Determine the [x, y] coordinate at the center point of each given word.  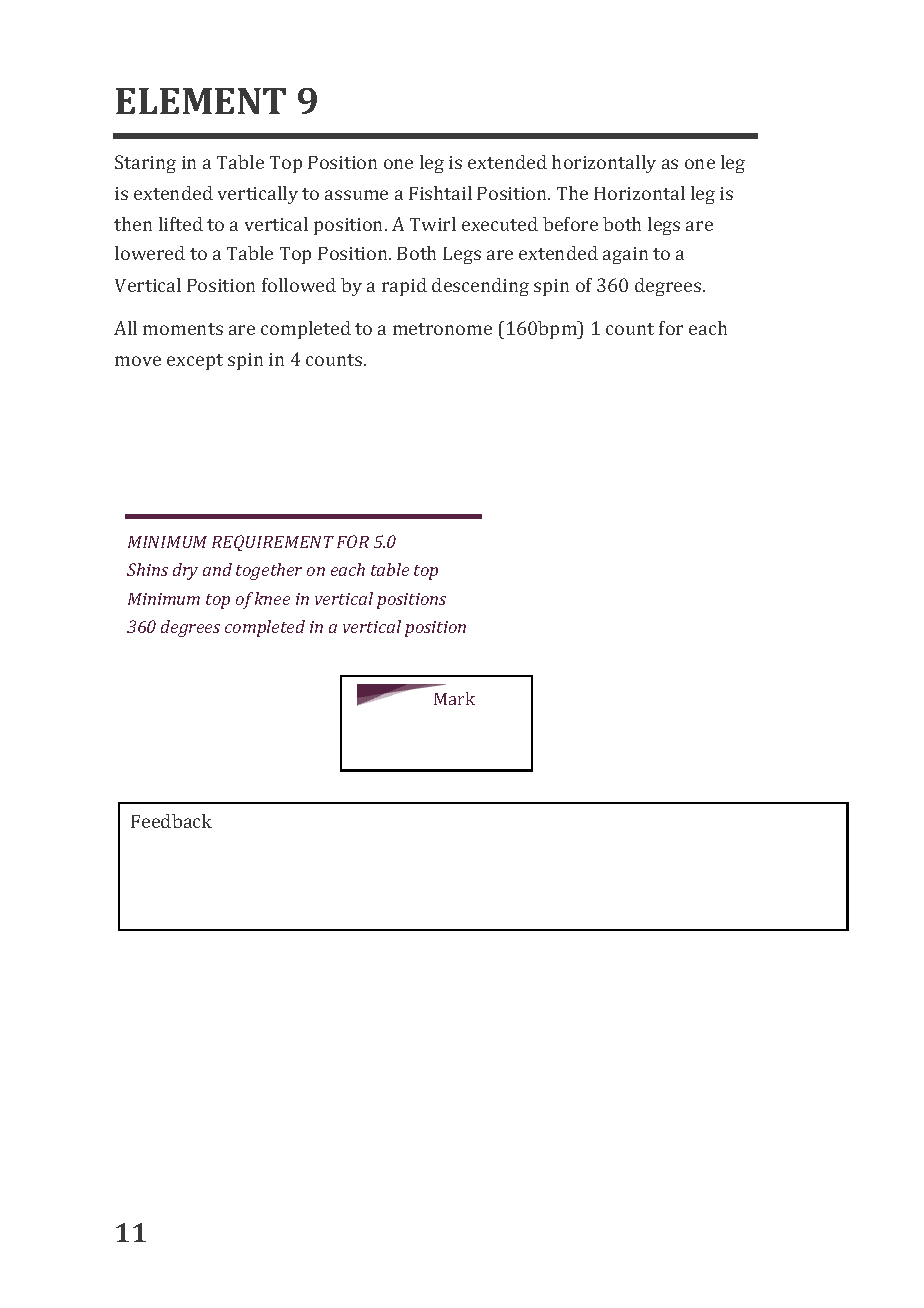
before [570, 224]
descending [480, 287]
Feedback [171, 821]
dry [185, 571]
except [195, 362]
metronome [442, 329]
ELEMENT [201, 101]
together [269, 571]
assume [356, 195]
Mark [454, 698]
